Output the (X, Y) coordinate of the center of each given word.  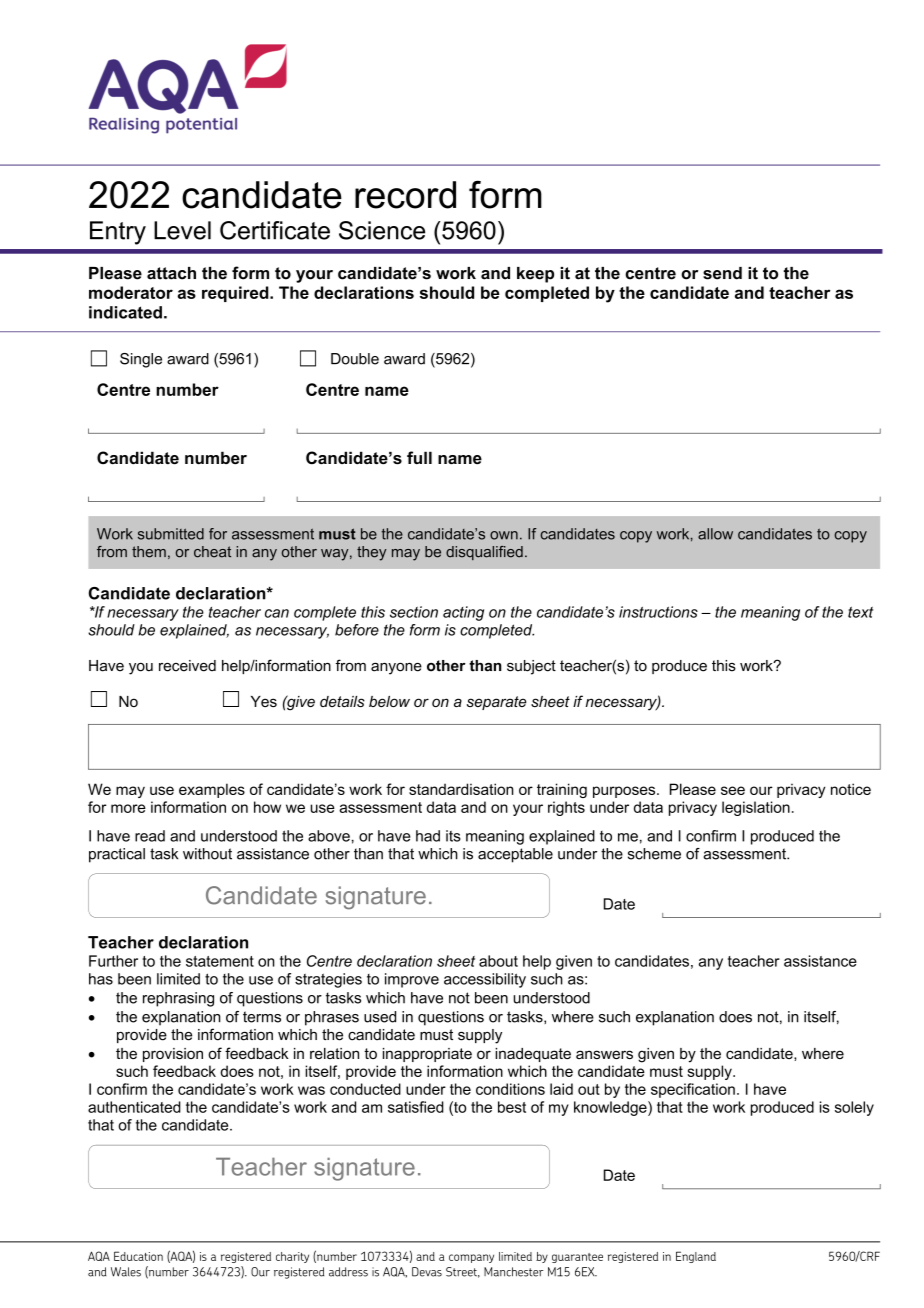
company (471, 1258)
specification (693, 1090)
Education (138, 1256)
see (733, 790)
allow (715, 534)
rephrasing (178, 999)
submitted (171, 534)
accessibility (485, 980)
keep (535, 275)
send (722, 273)
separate (496, 703)
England (696, 1257)
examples (212, 790)
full (419, 457)
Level (182, 230)
